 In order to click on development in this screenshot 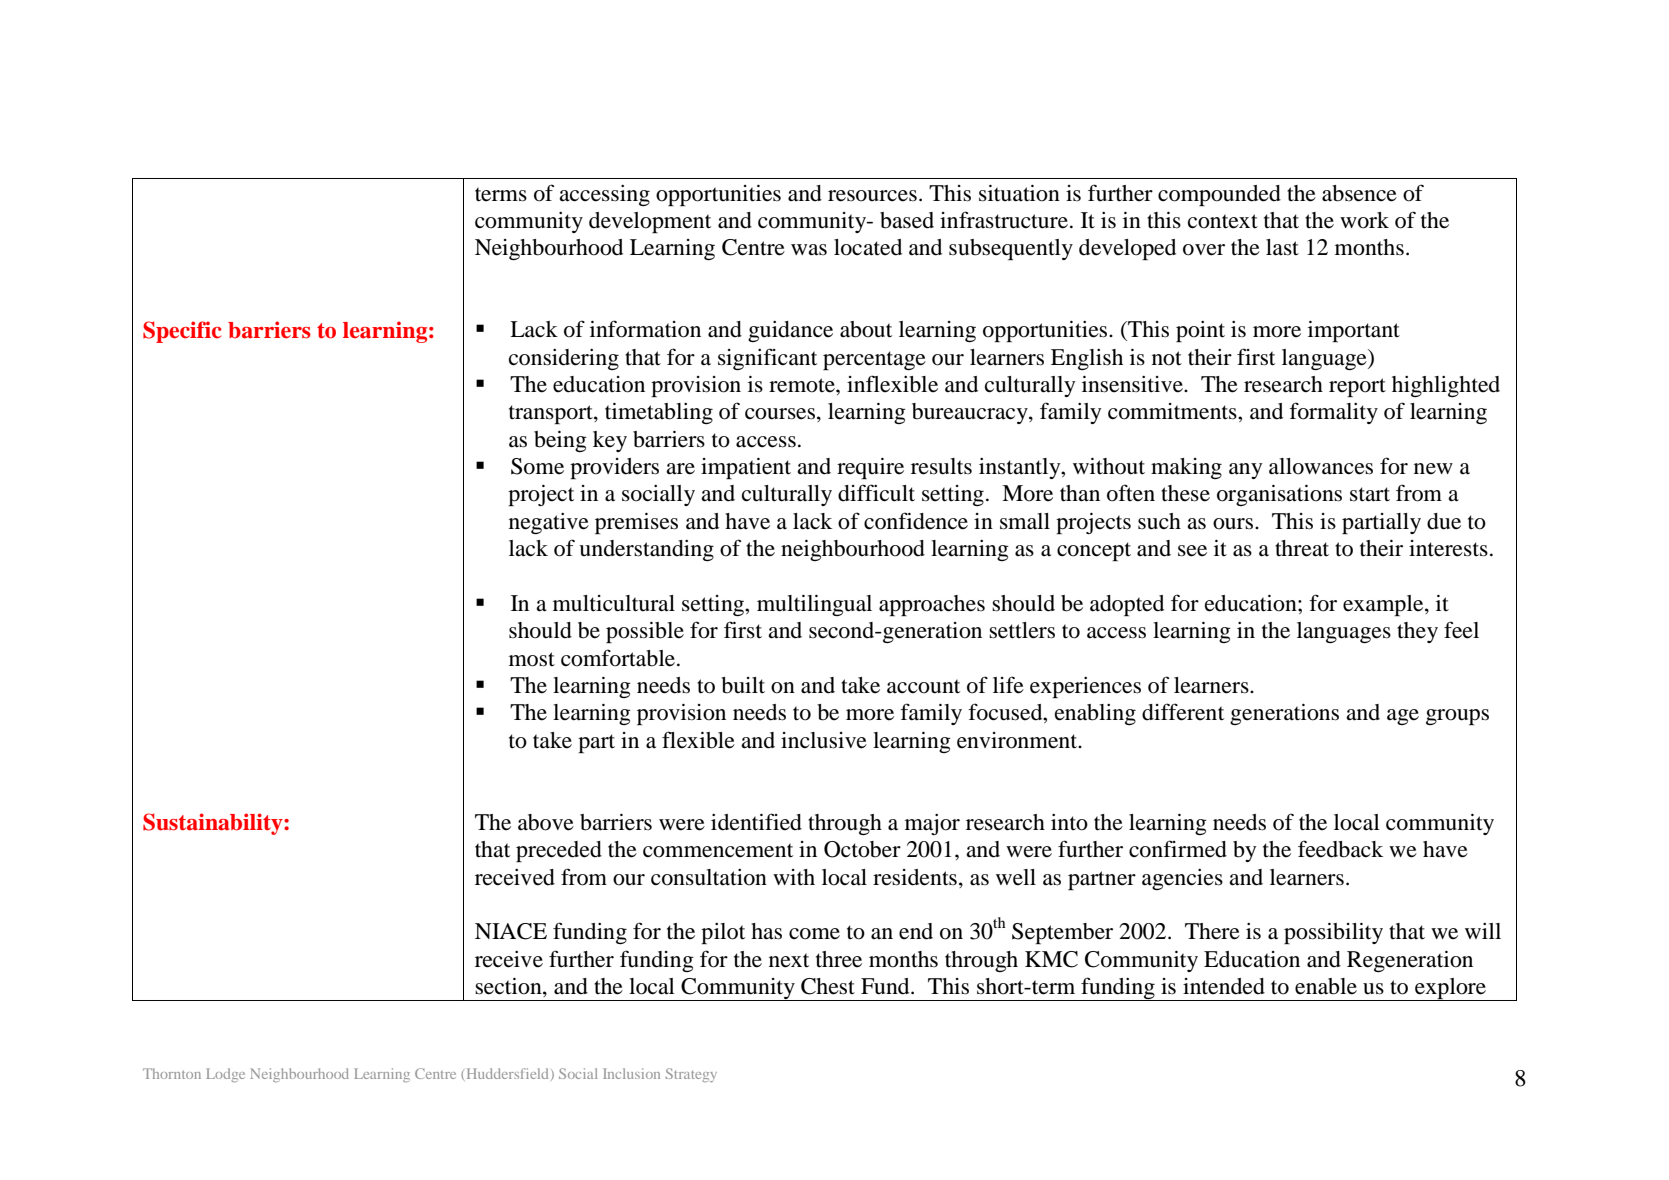, I will do `click(650, 222)`.
